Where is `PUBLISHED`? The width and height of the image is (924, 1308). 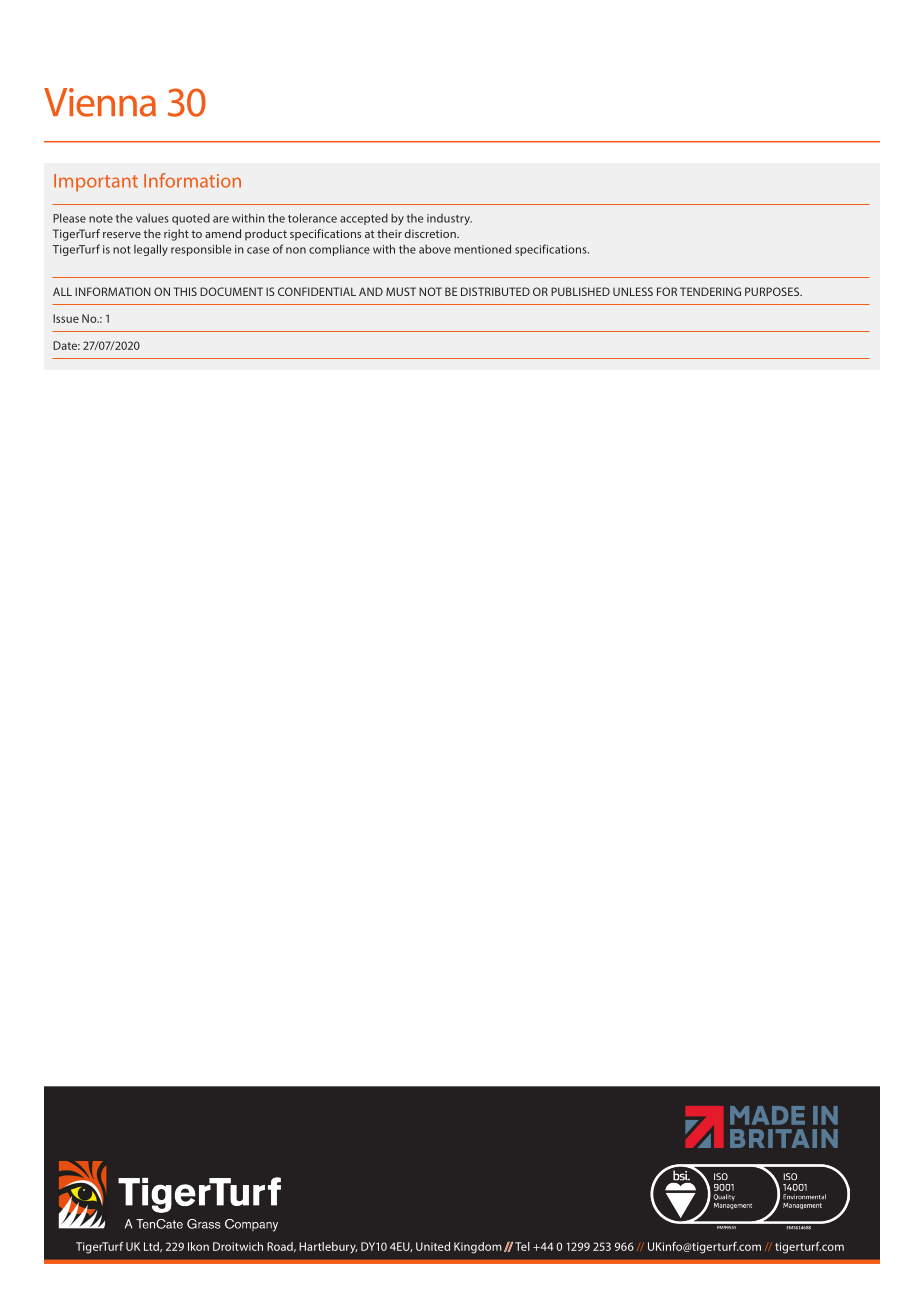 PUBLISHED is located at coordinates (580, 291).
